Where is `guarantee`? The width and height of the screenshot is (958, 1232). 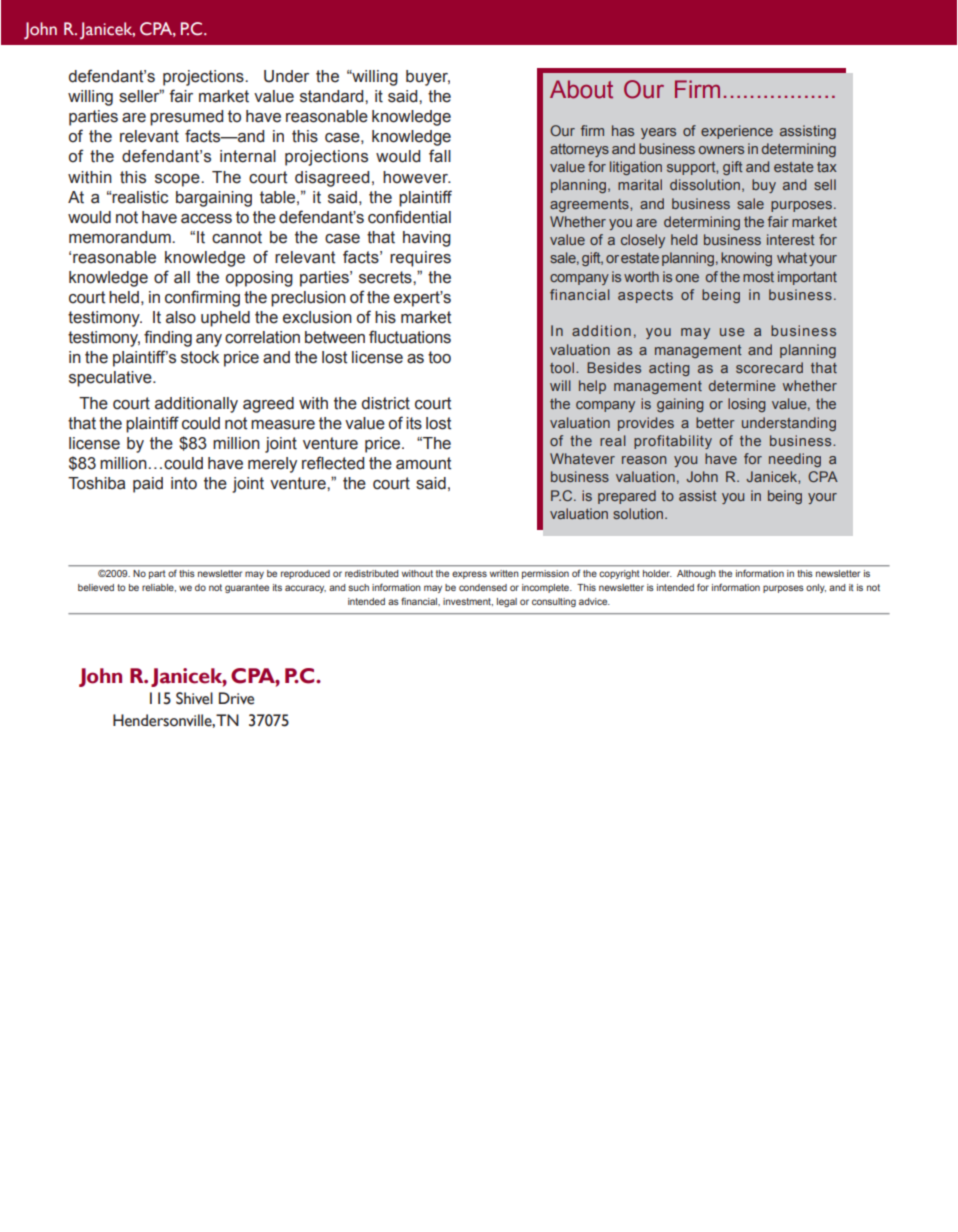 guarantee is located at coordinates (247, 588).
